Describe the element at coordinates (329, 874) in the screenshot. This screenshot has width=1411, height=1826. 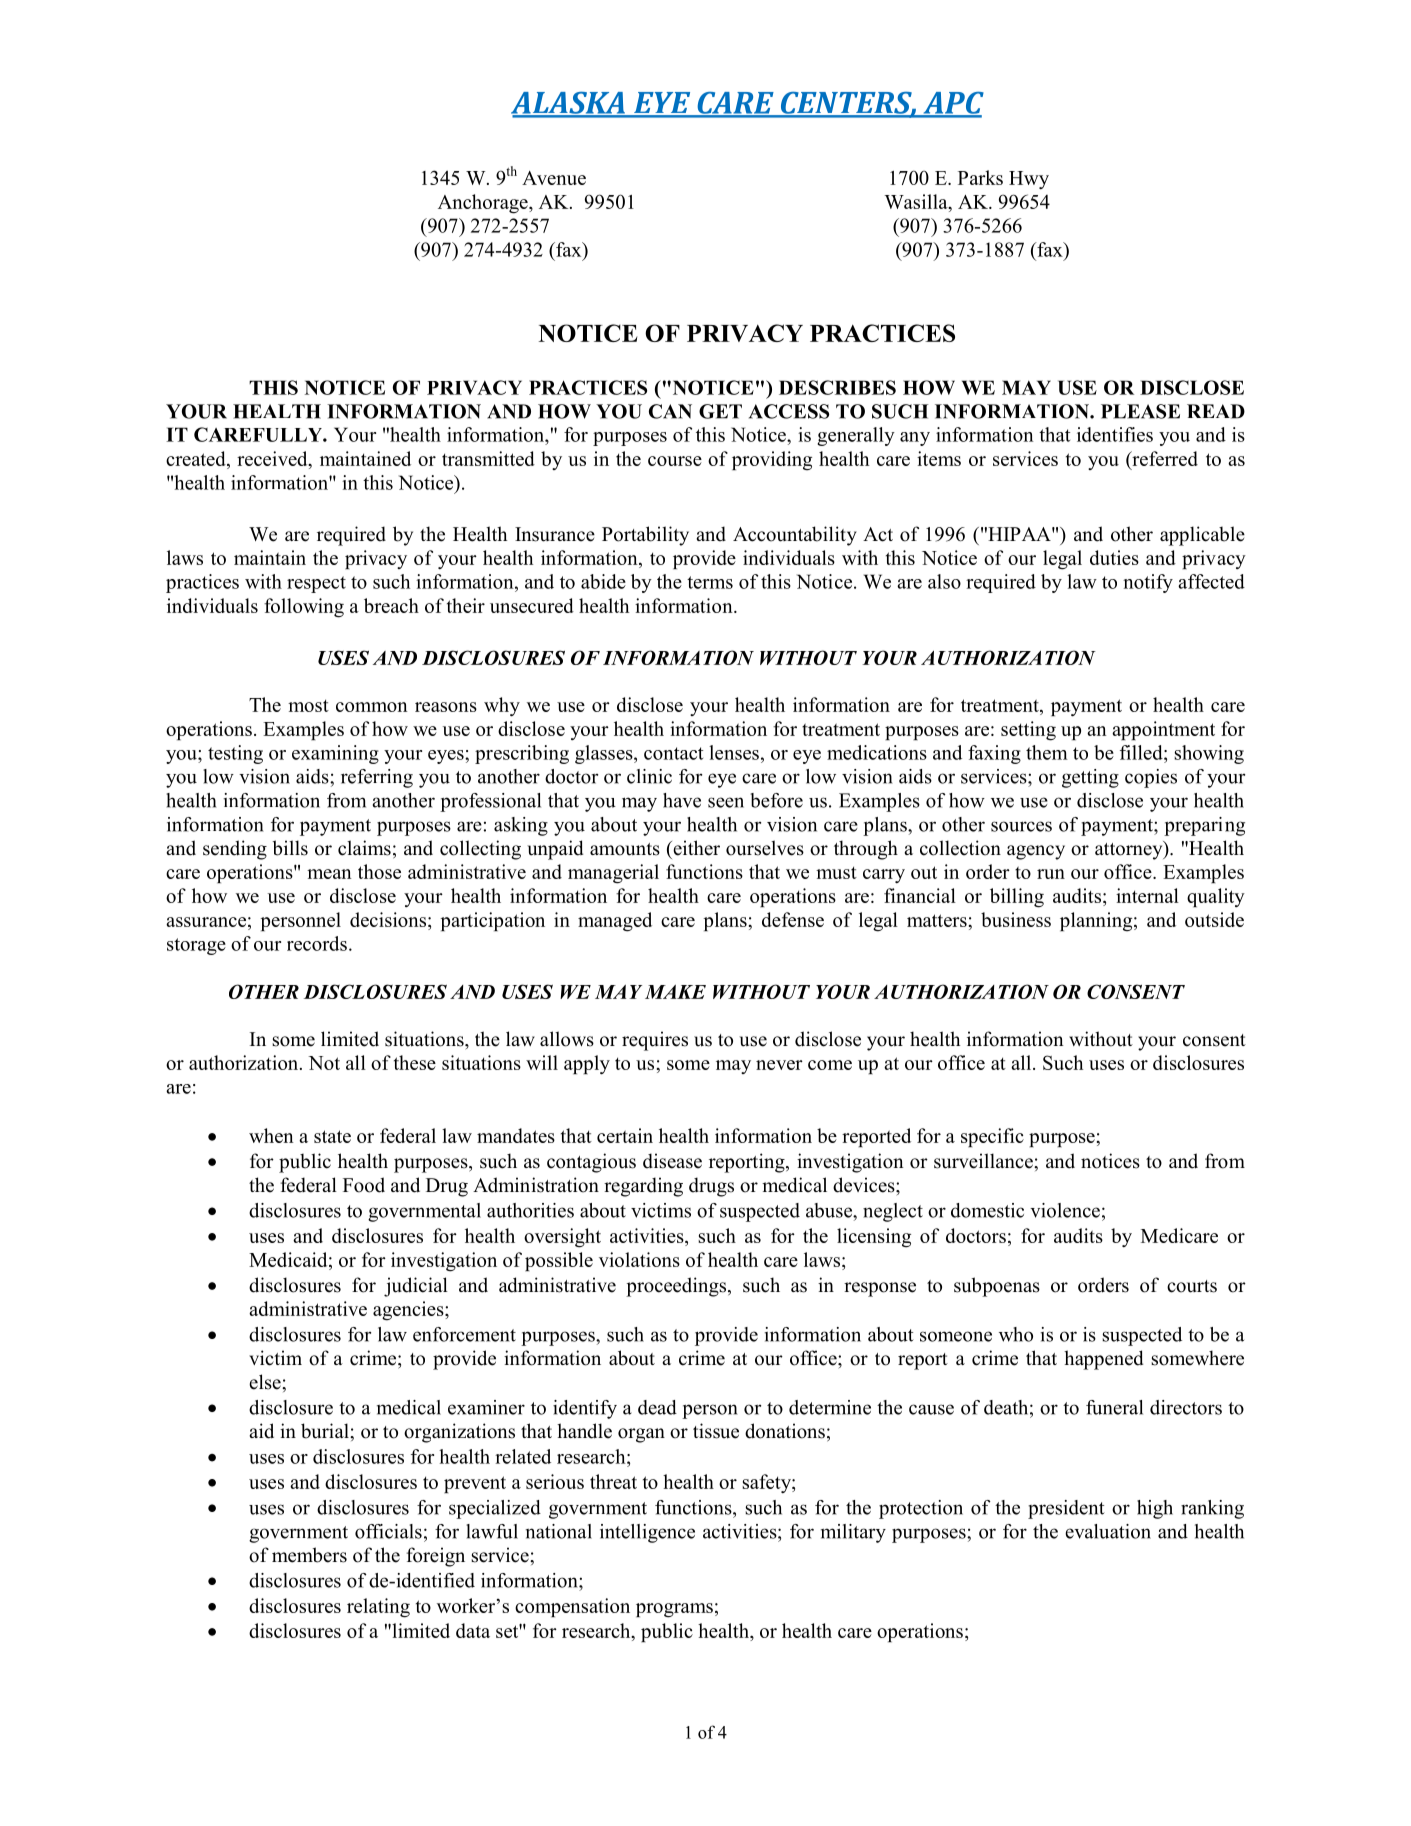
I see `mean` at that location.
